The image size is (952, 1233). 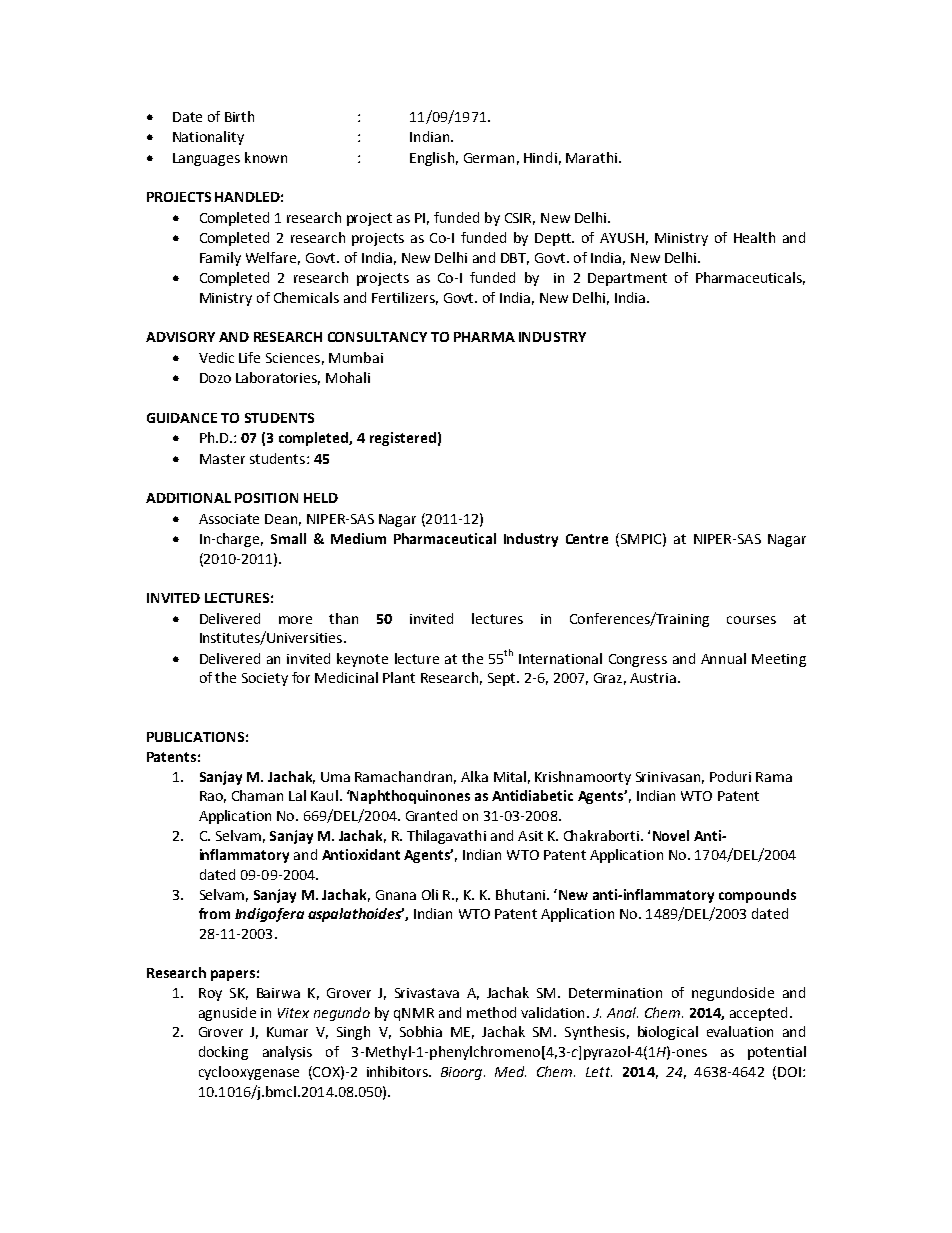 What do you see at coordinates (223, 1053) in the screenshot?
I see `docking` at bounding box center [223, 1053].
